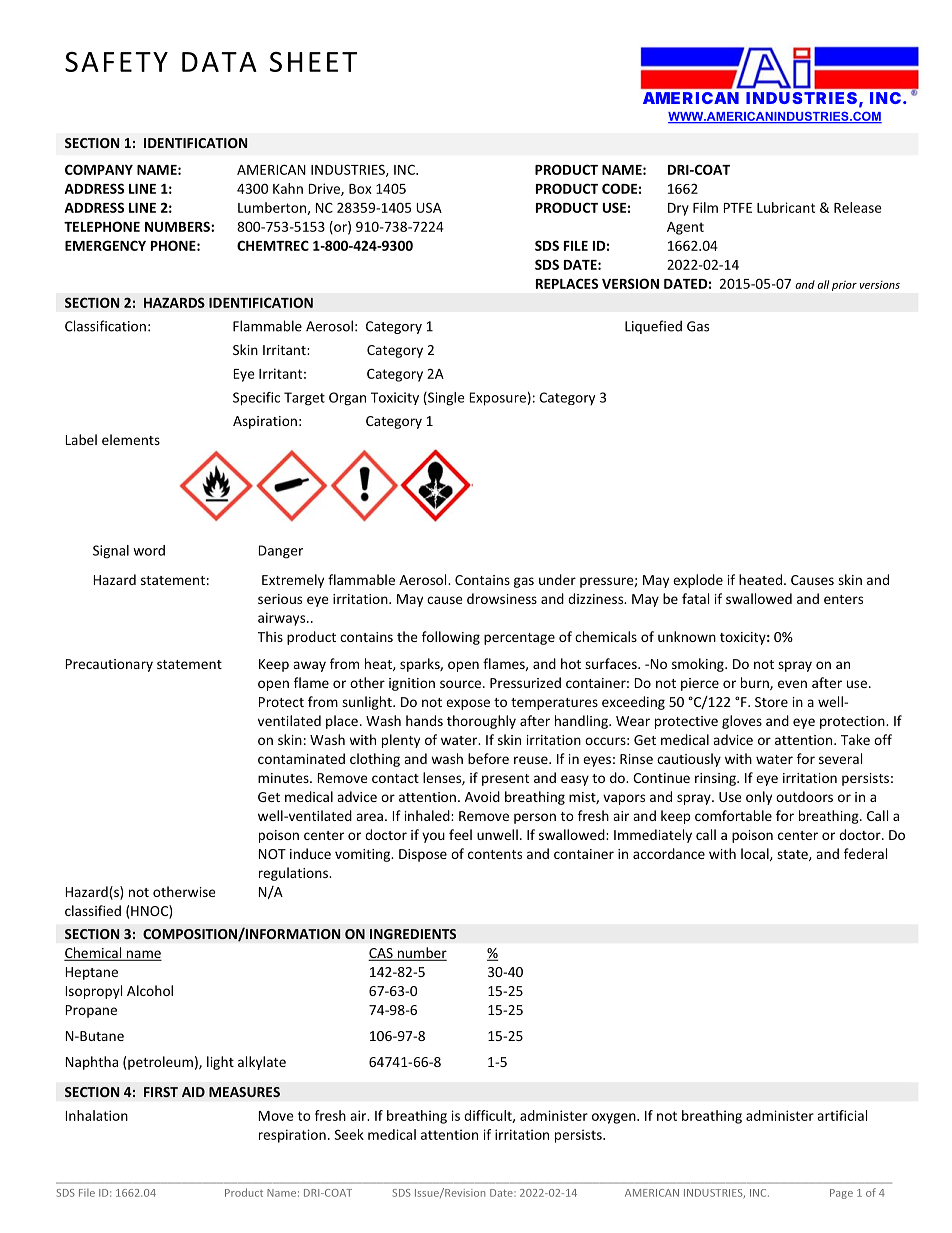 This image has height=1233, width=952. What do you see at coordinates (804, 796) in the image?
I see `outdoors` at bounding box center [804, 796].
